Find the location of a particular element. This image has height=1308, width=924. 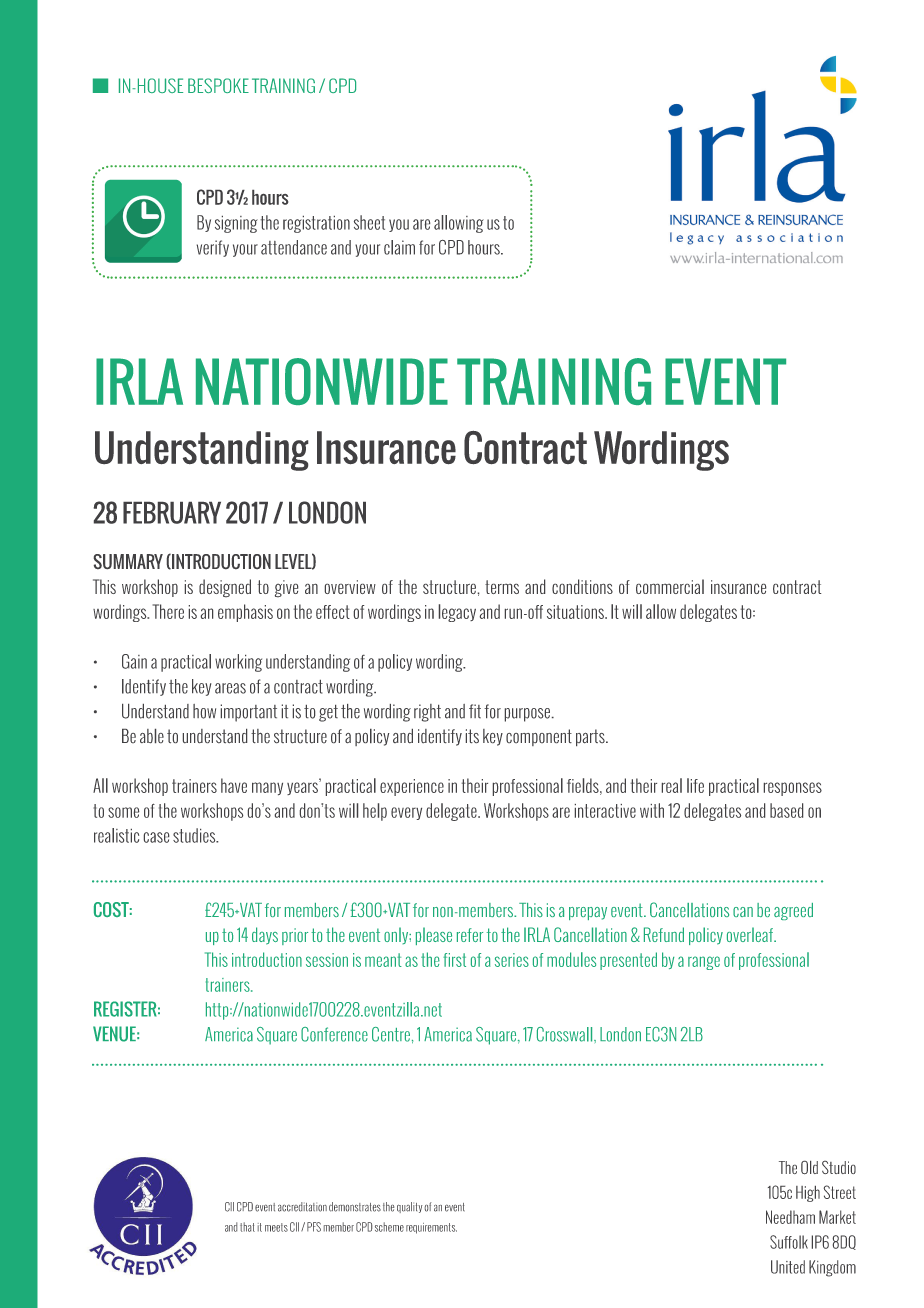

sheet is located at coordinates (369, 222).
